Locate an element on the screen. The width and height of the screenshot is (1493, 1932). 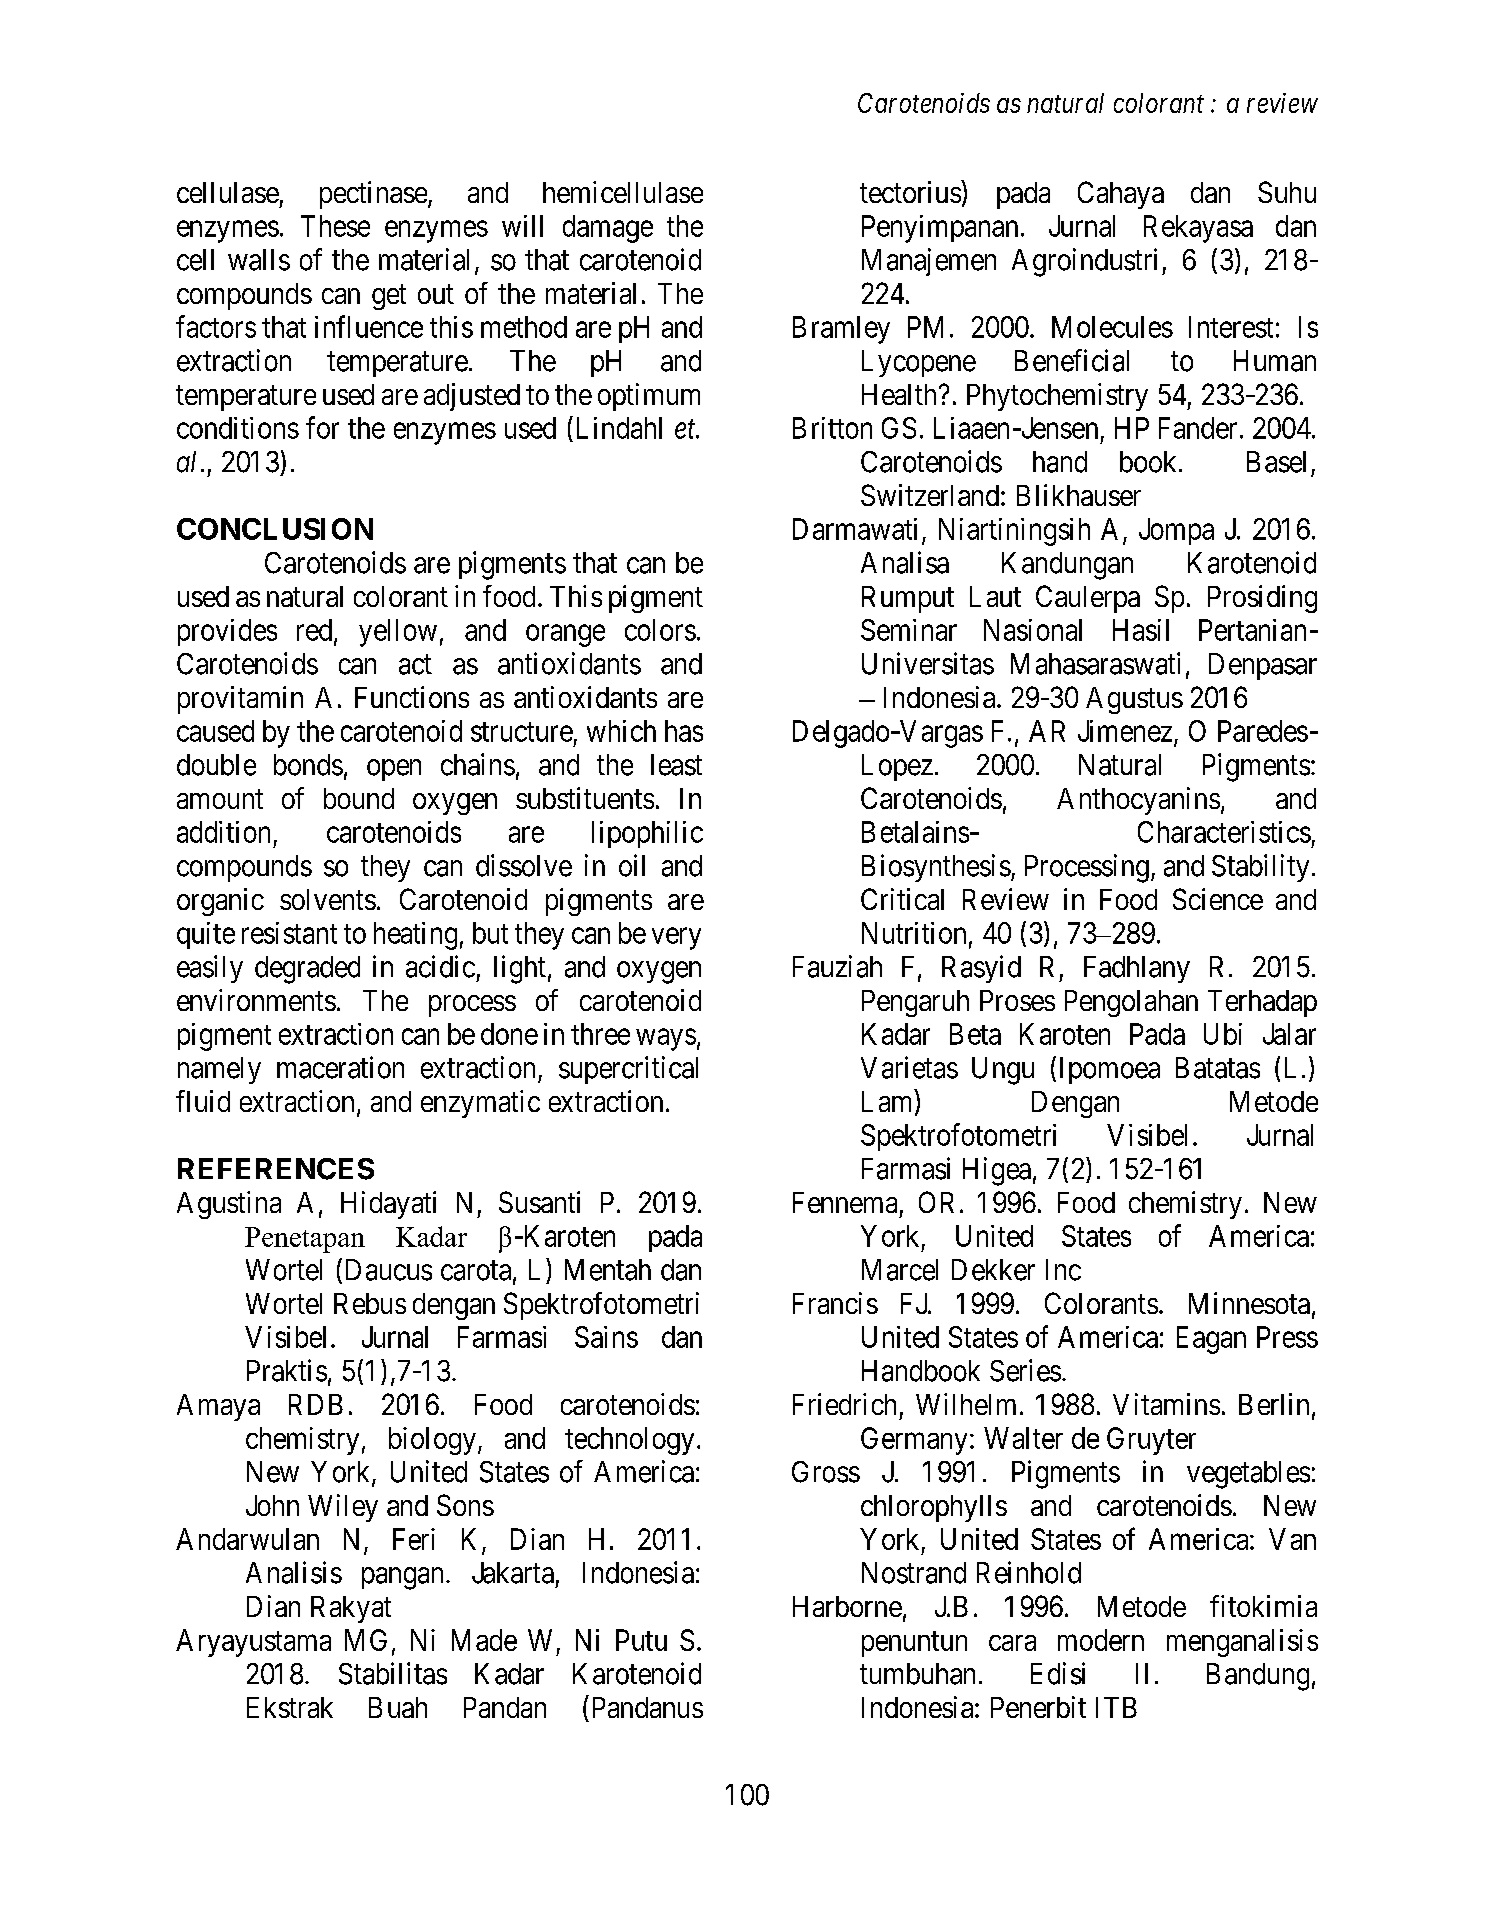
pangan is located at coordinates (402, 1578).
